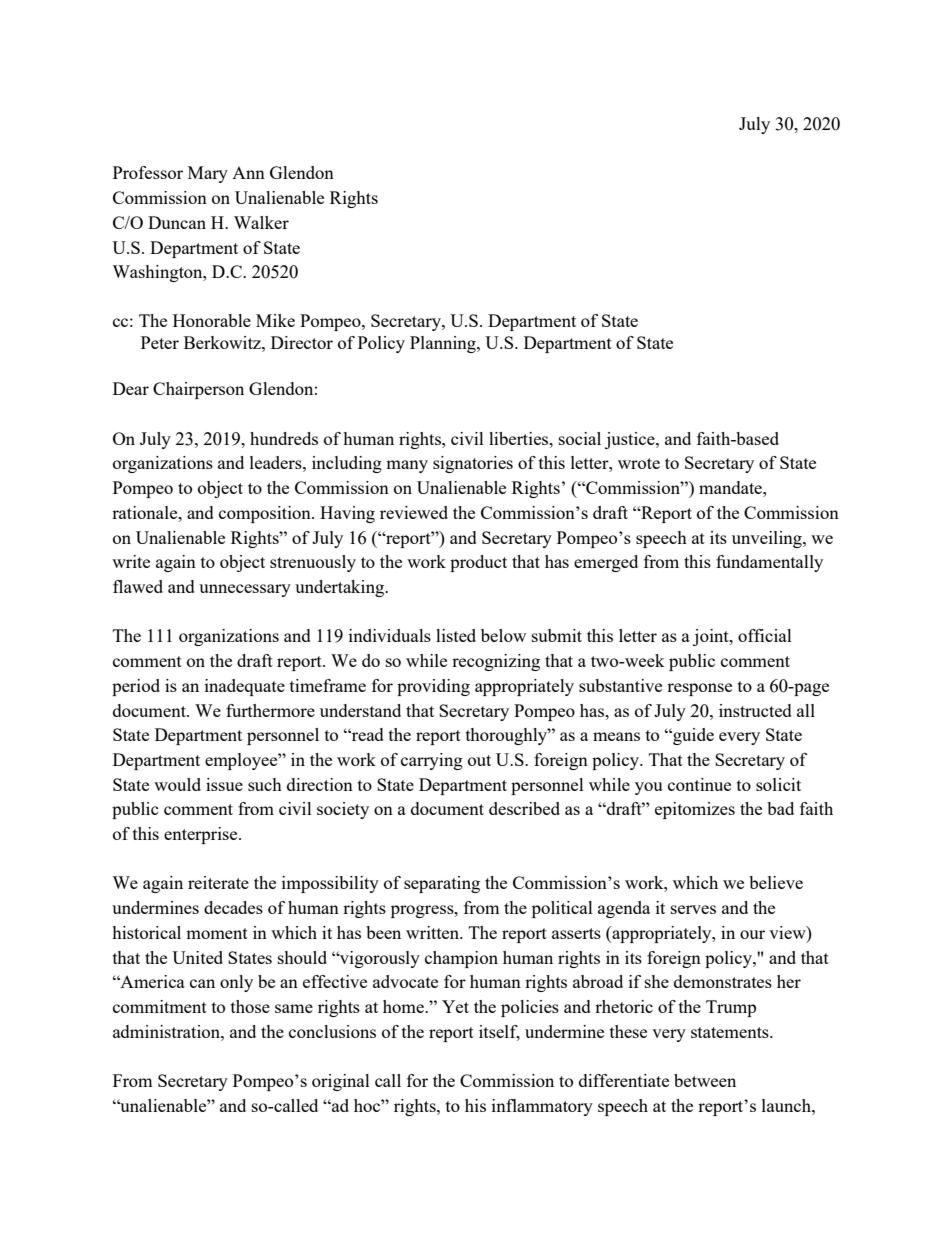 The image size is (952, 1233). Describe the element at coordinates (768, 539) in the screenshot. I see `unveiling` at that location.
